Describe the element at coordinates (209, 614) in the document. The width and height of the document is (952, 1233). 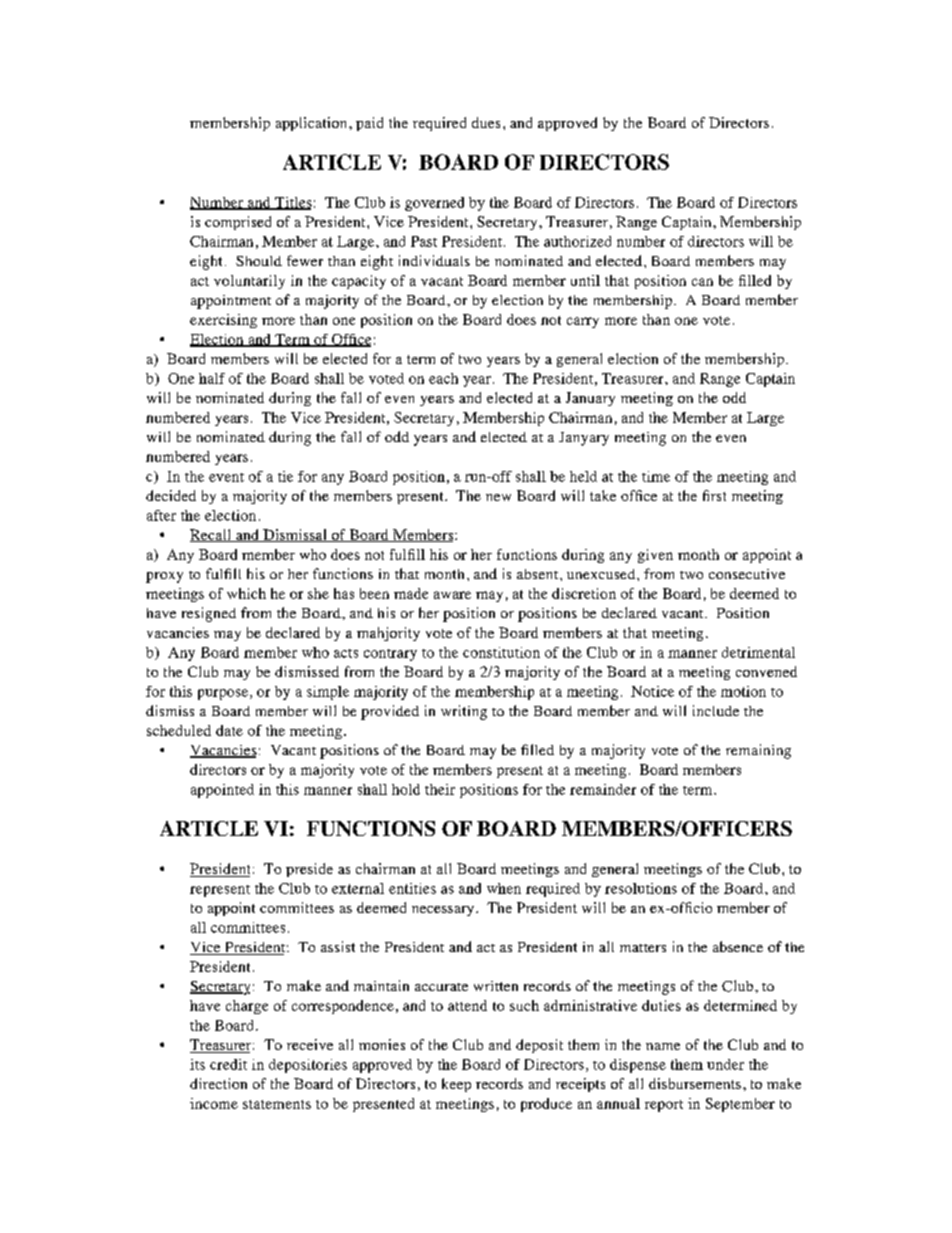
I see `resigned` at that location.
